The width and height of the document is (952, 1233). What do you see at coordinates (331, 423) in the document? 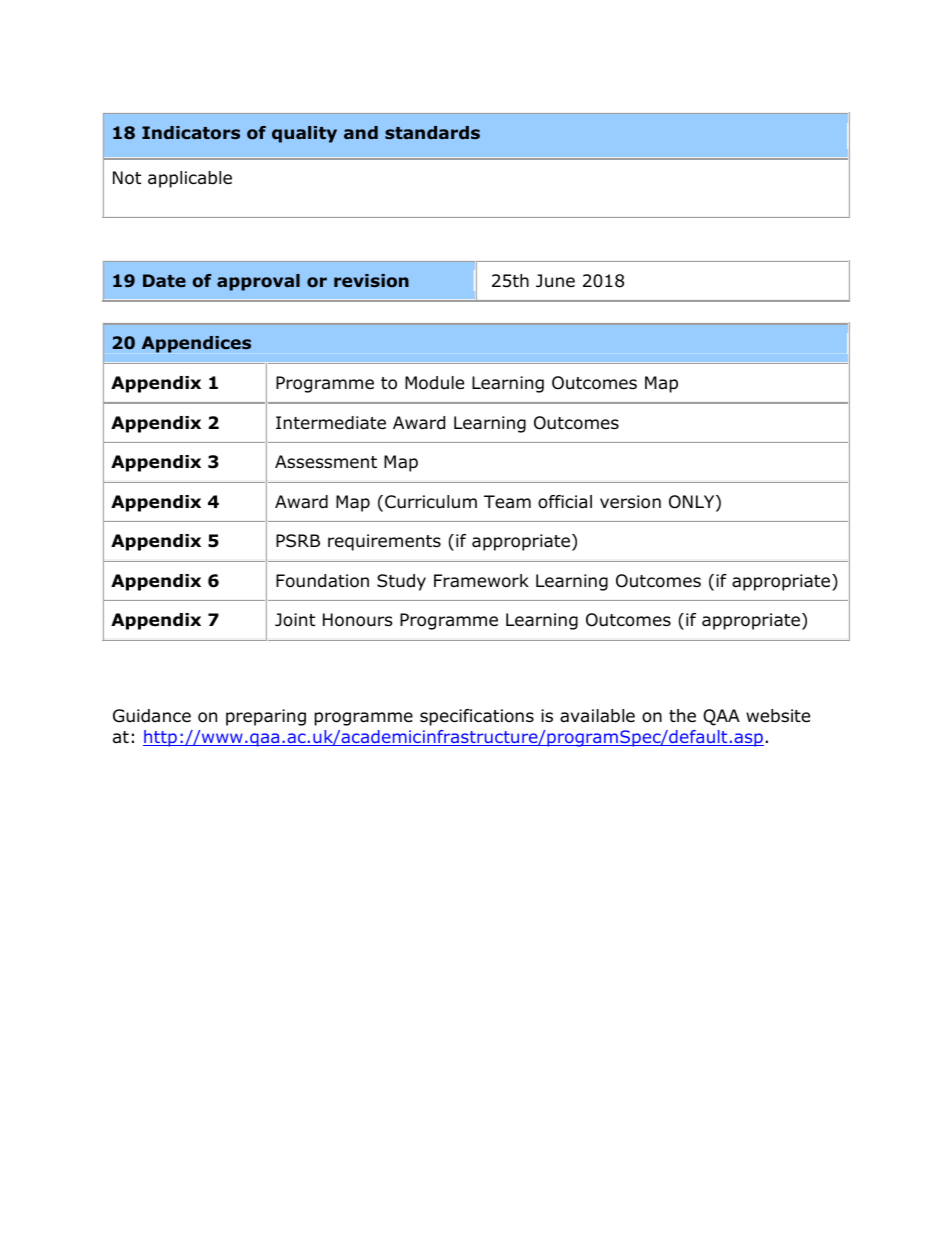
I see `Intermediate` at bounding box center [331, 423].
